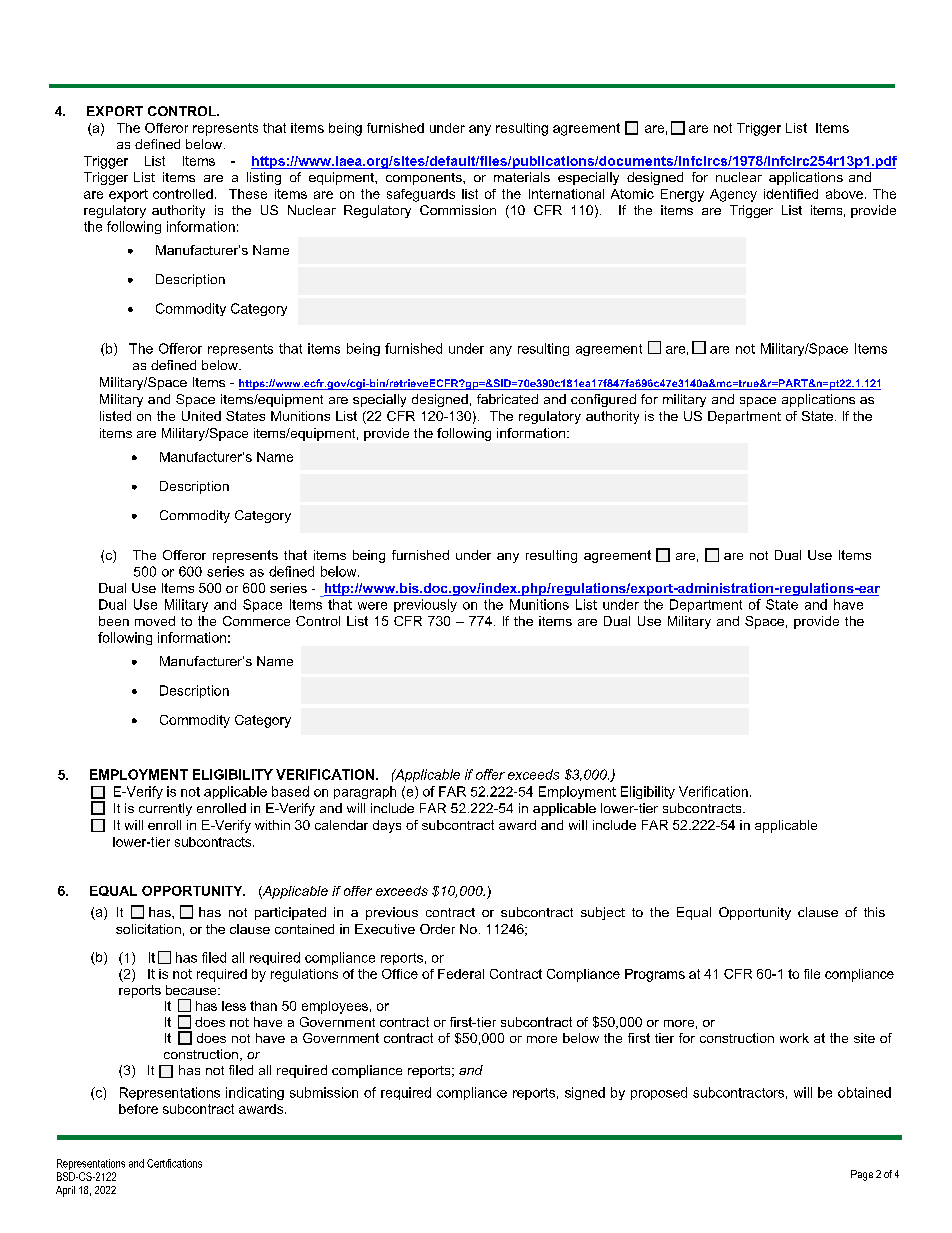 This screenshot has width=952, height=1233. Describe the element at coordinates (458, 210) in the screenshot. I see `Commission` at that location.
